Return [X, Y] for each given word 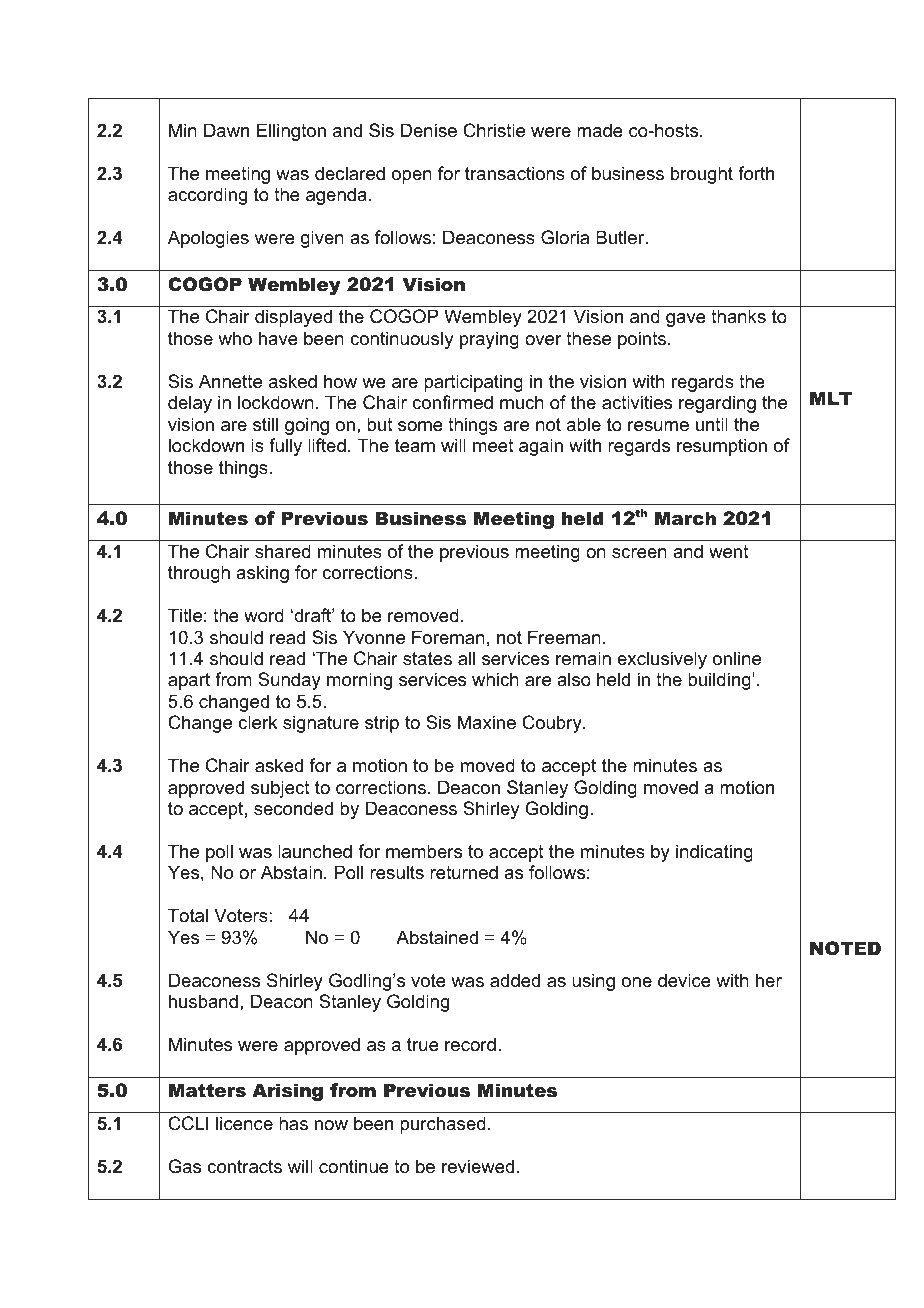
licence [244, 1123]
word [264, 615]
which [495, 679]
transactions [515, 173]
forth [756, 173]
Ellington [291, 132]
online [737, 658]
